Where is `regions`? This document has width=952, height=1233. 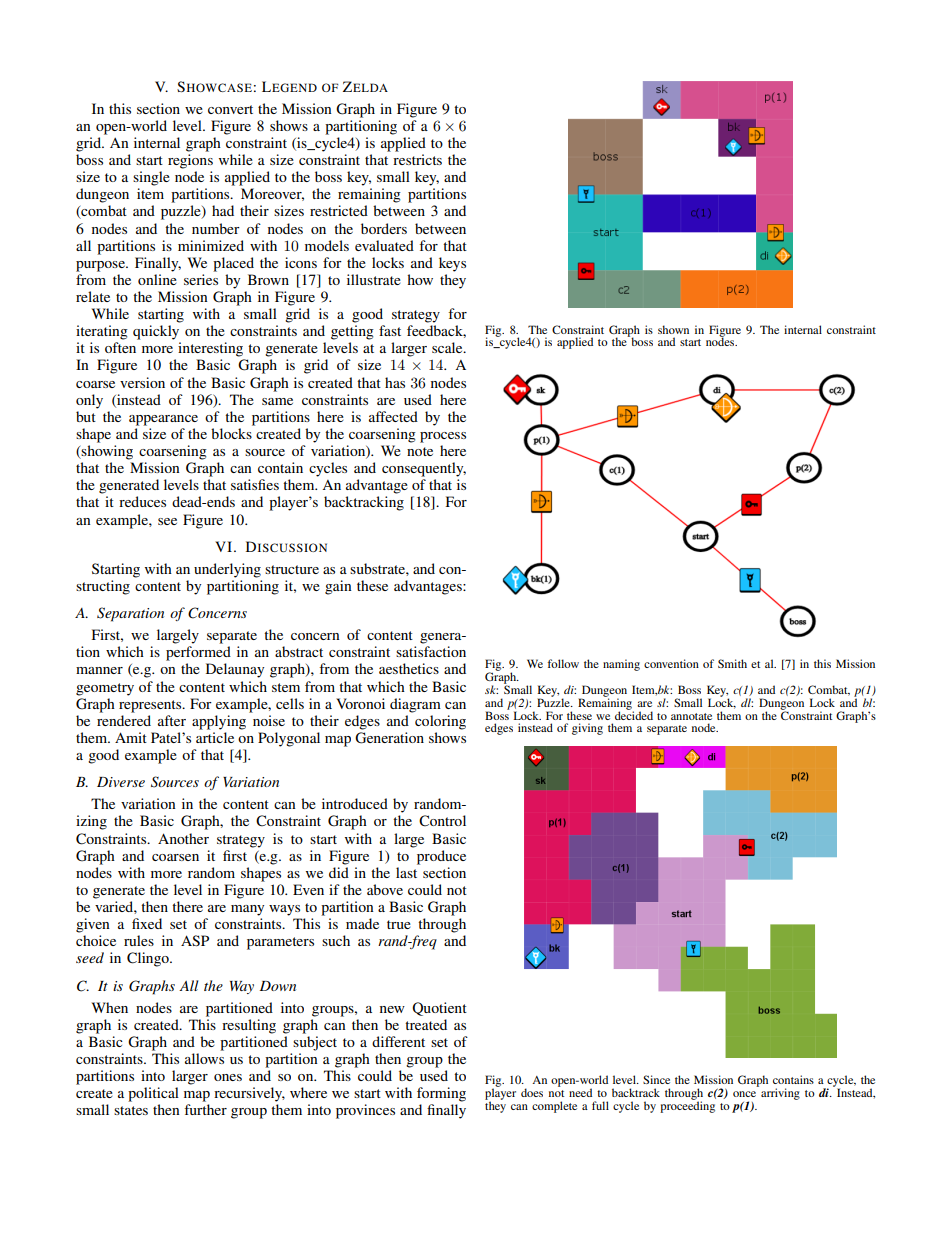 regions is located at coordinates (190, 161).
